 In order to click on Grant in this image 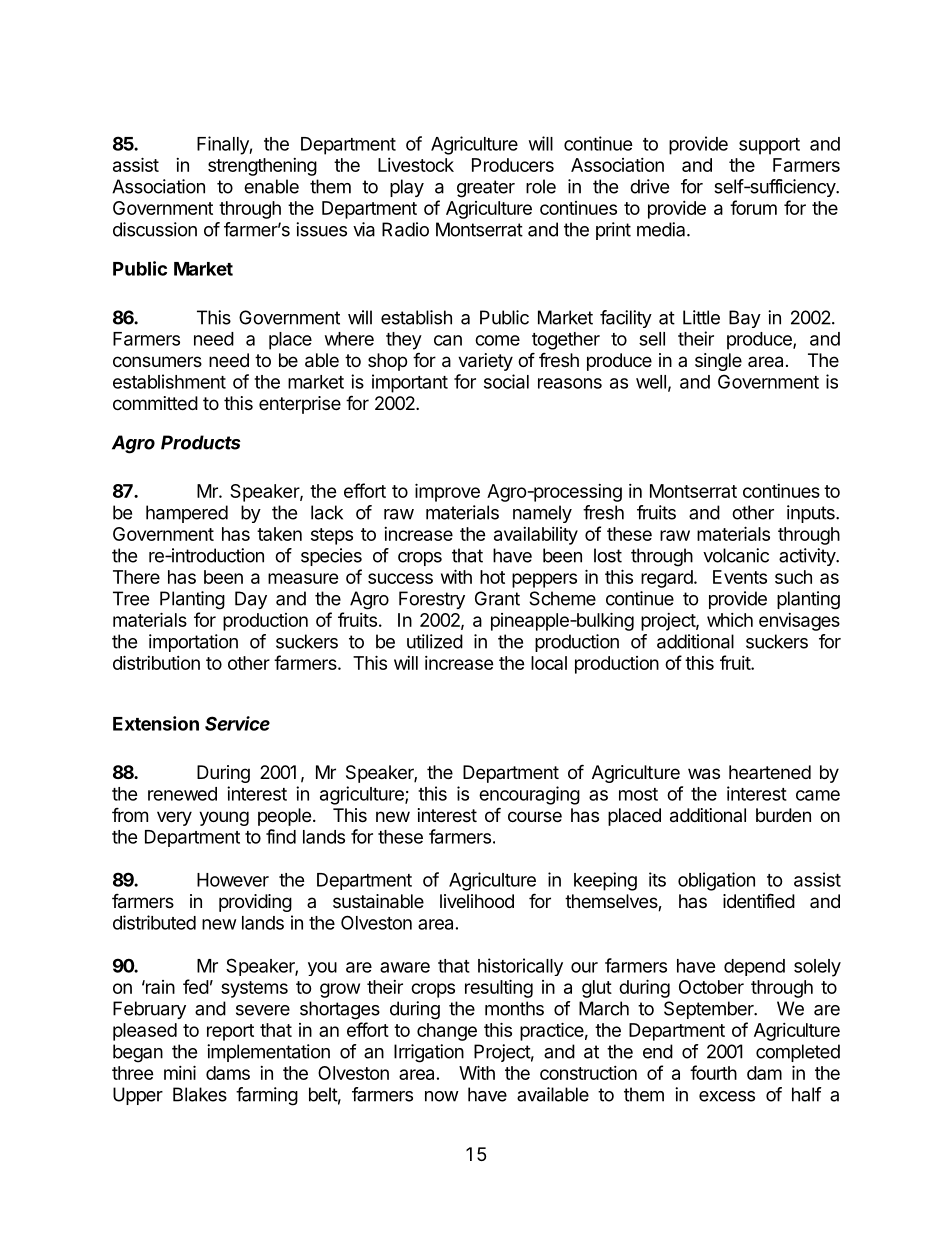, I will do `click(497, 598)`.
